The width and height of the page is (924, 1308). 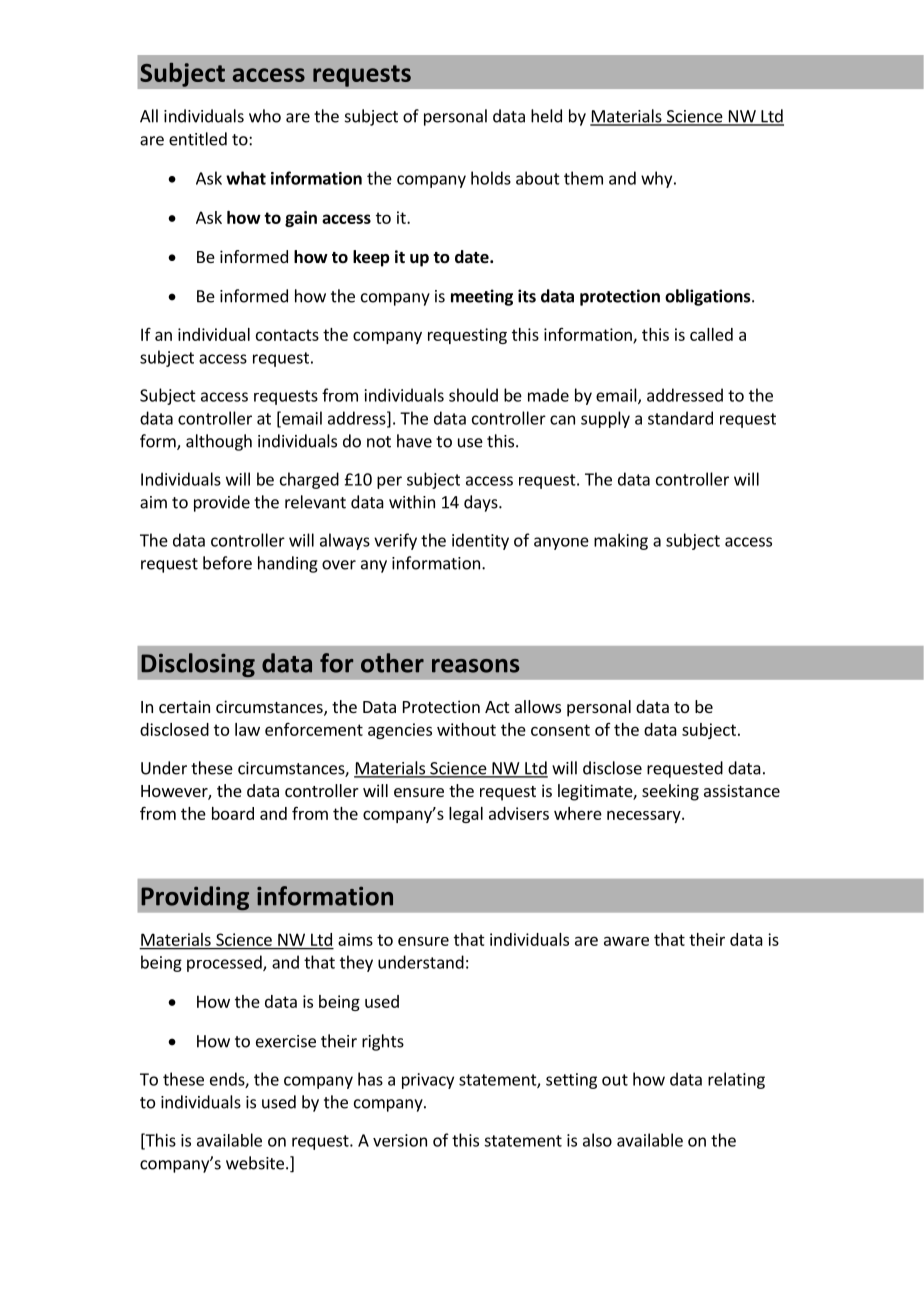 What do you see at coordinates (482, 503) in the page?
I see `days` at bounding box center [482, 503].
